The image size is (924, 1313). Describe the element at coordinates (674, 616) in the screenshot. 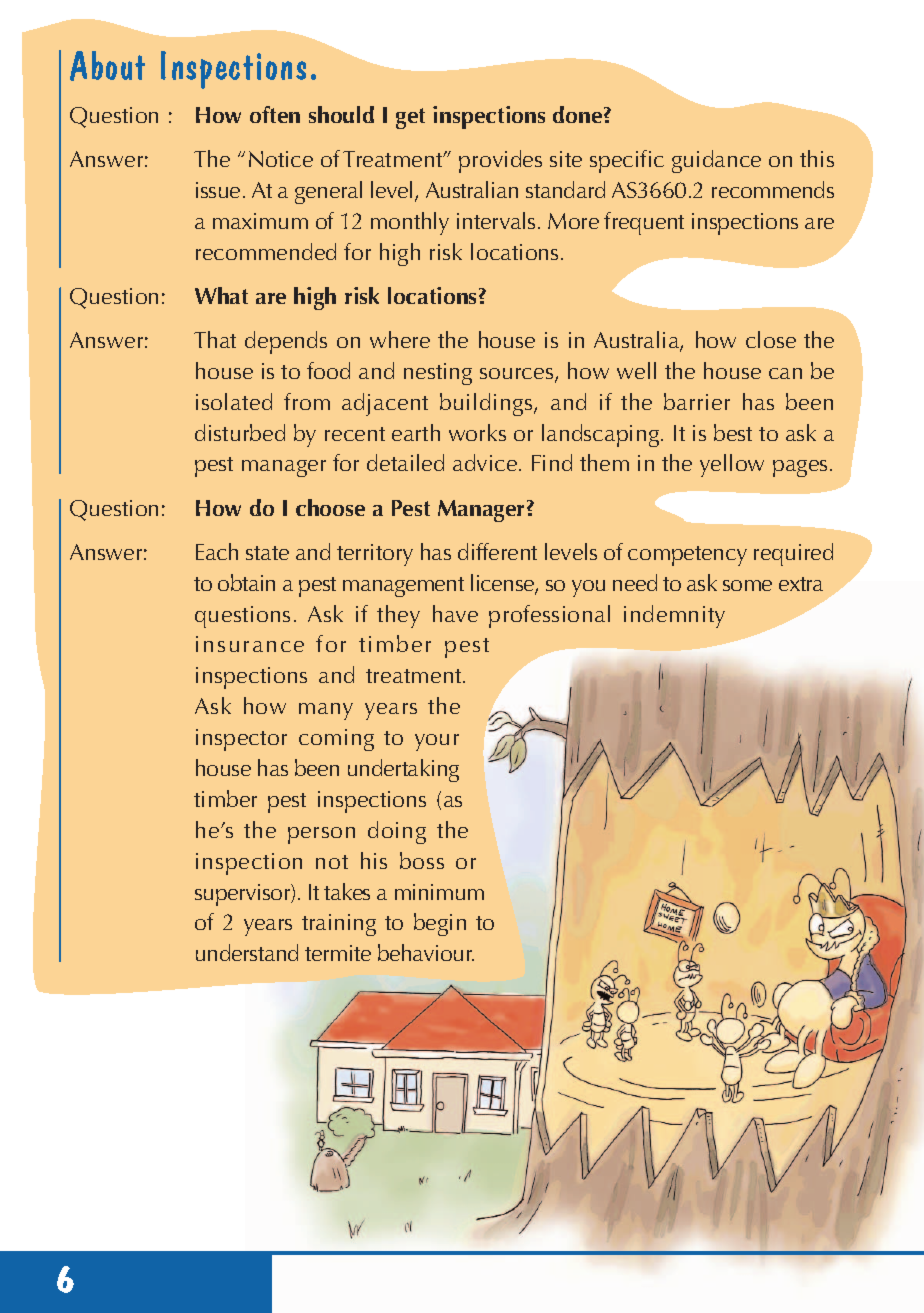

I see `indemnity` at that location.
